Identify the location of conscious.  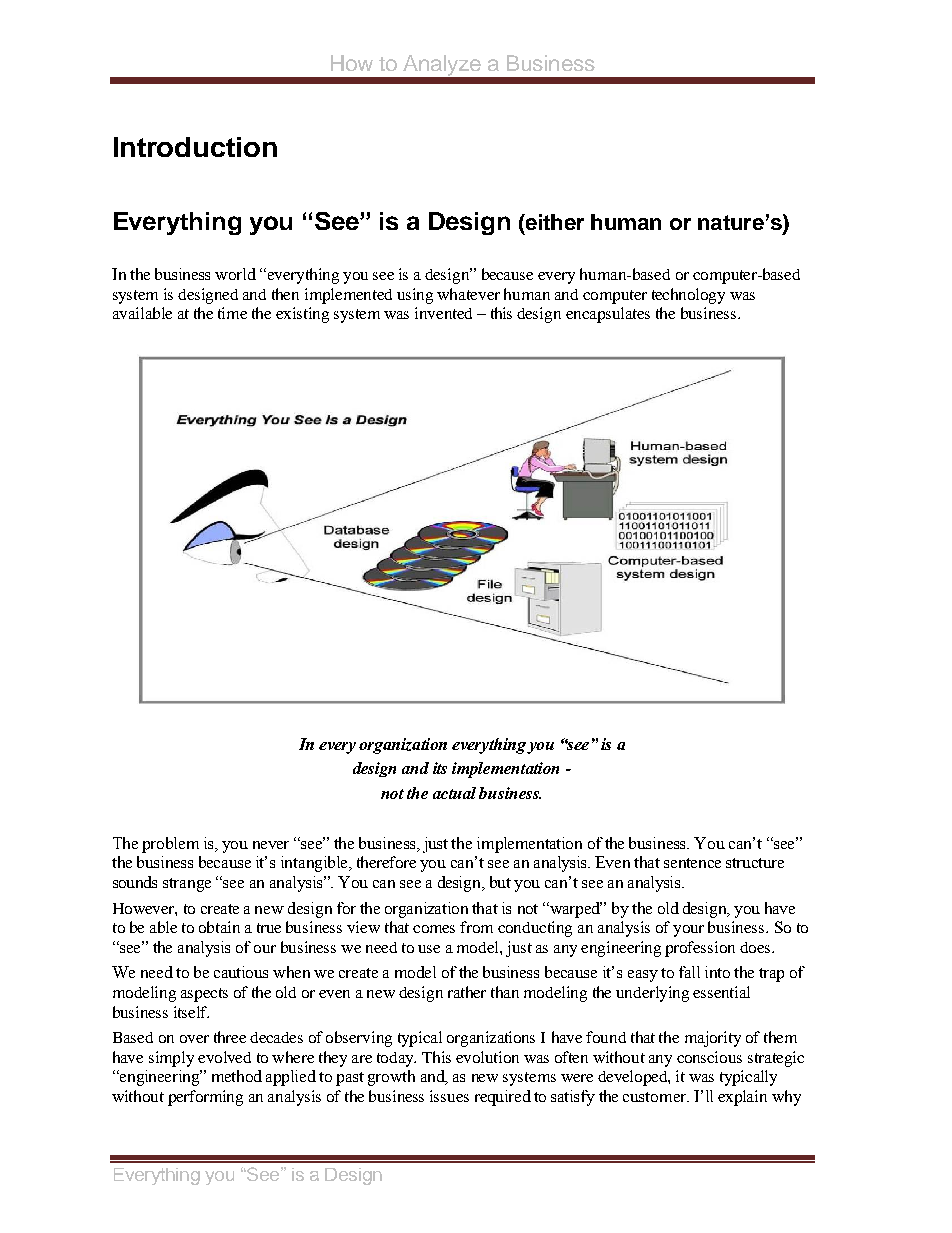
(709, 1057).
